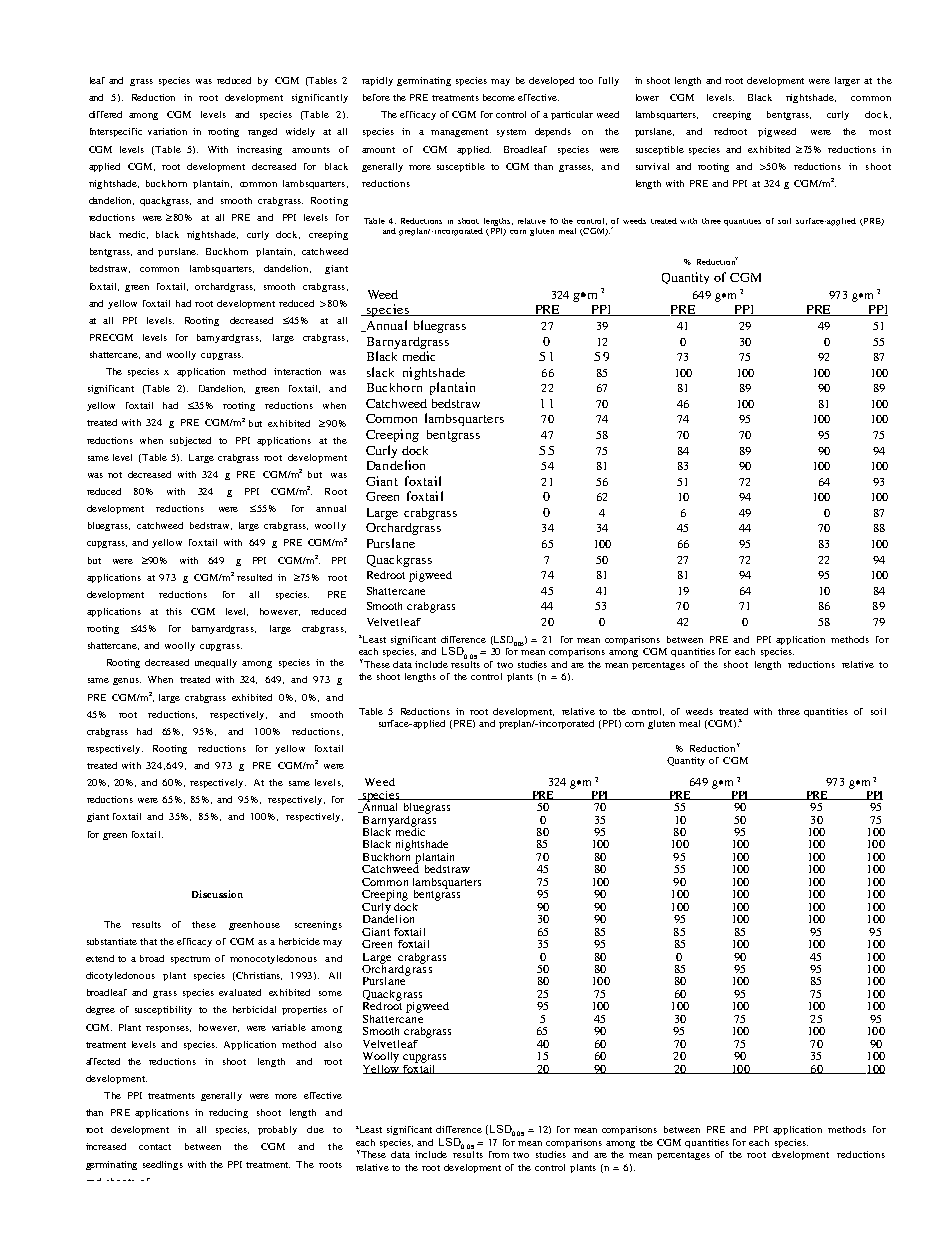  What do you see at coordinates (174, 611) in the page?
I see `this` at bounding box center [174, 611].
